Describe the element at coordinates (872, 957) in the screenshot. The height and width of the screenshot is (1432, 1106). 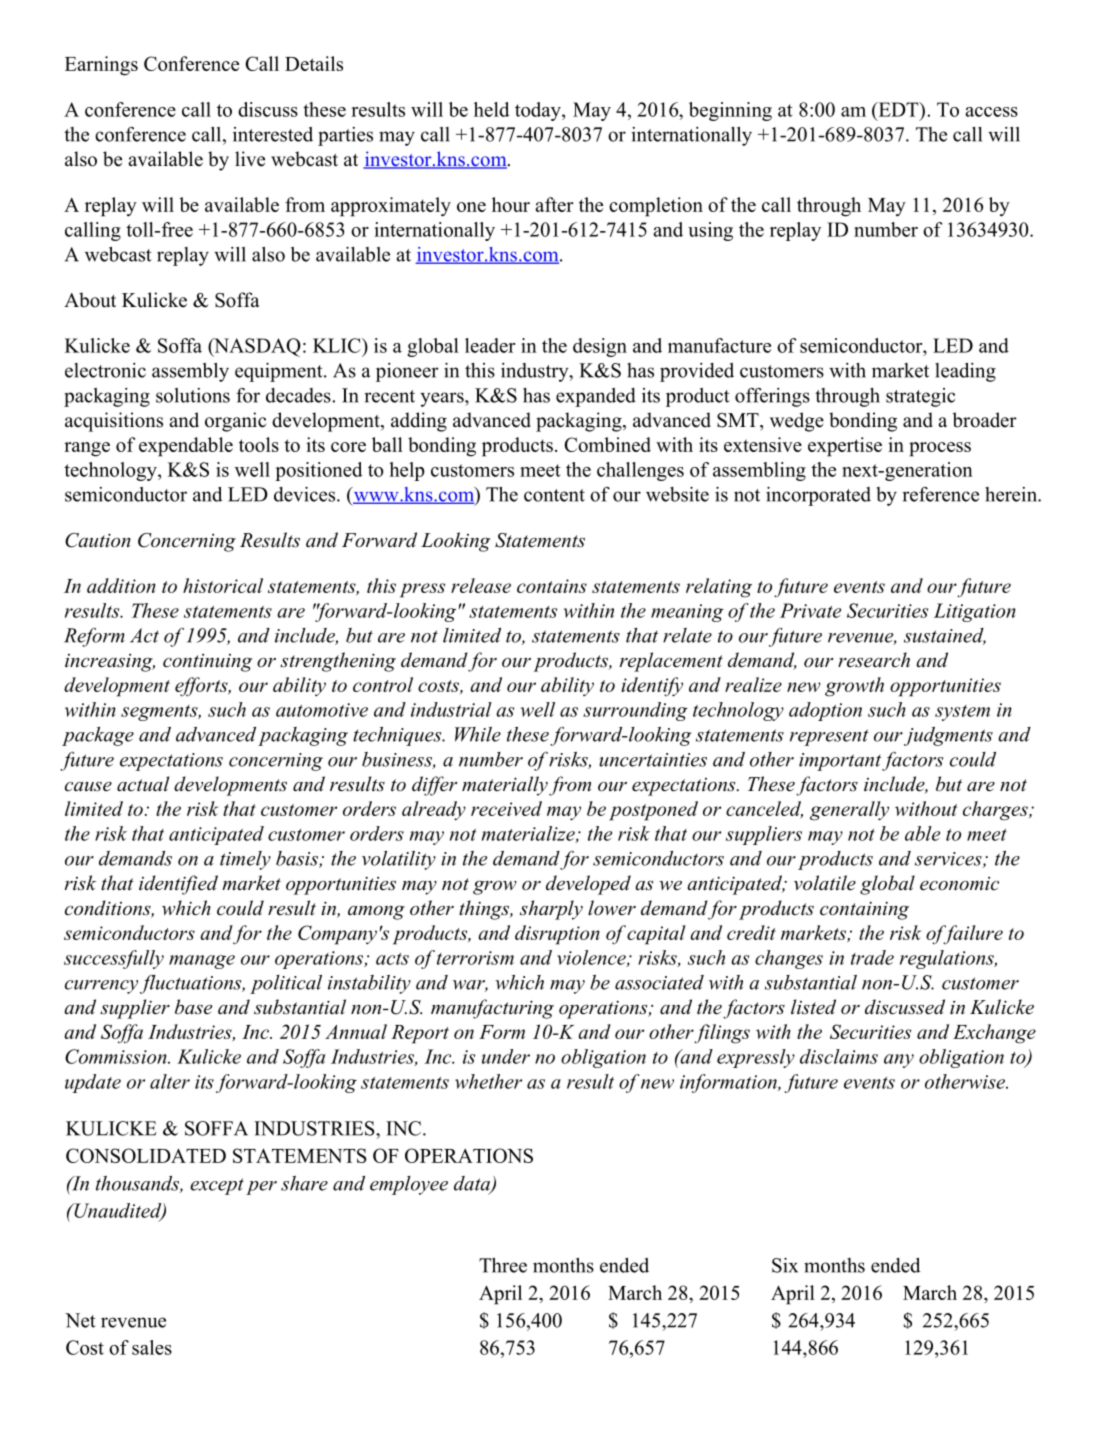
I see `trade` at that location.
